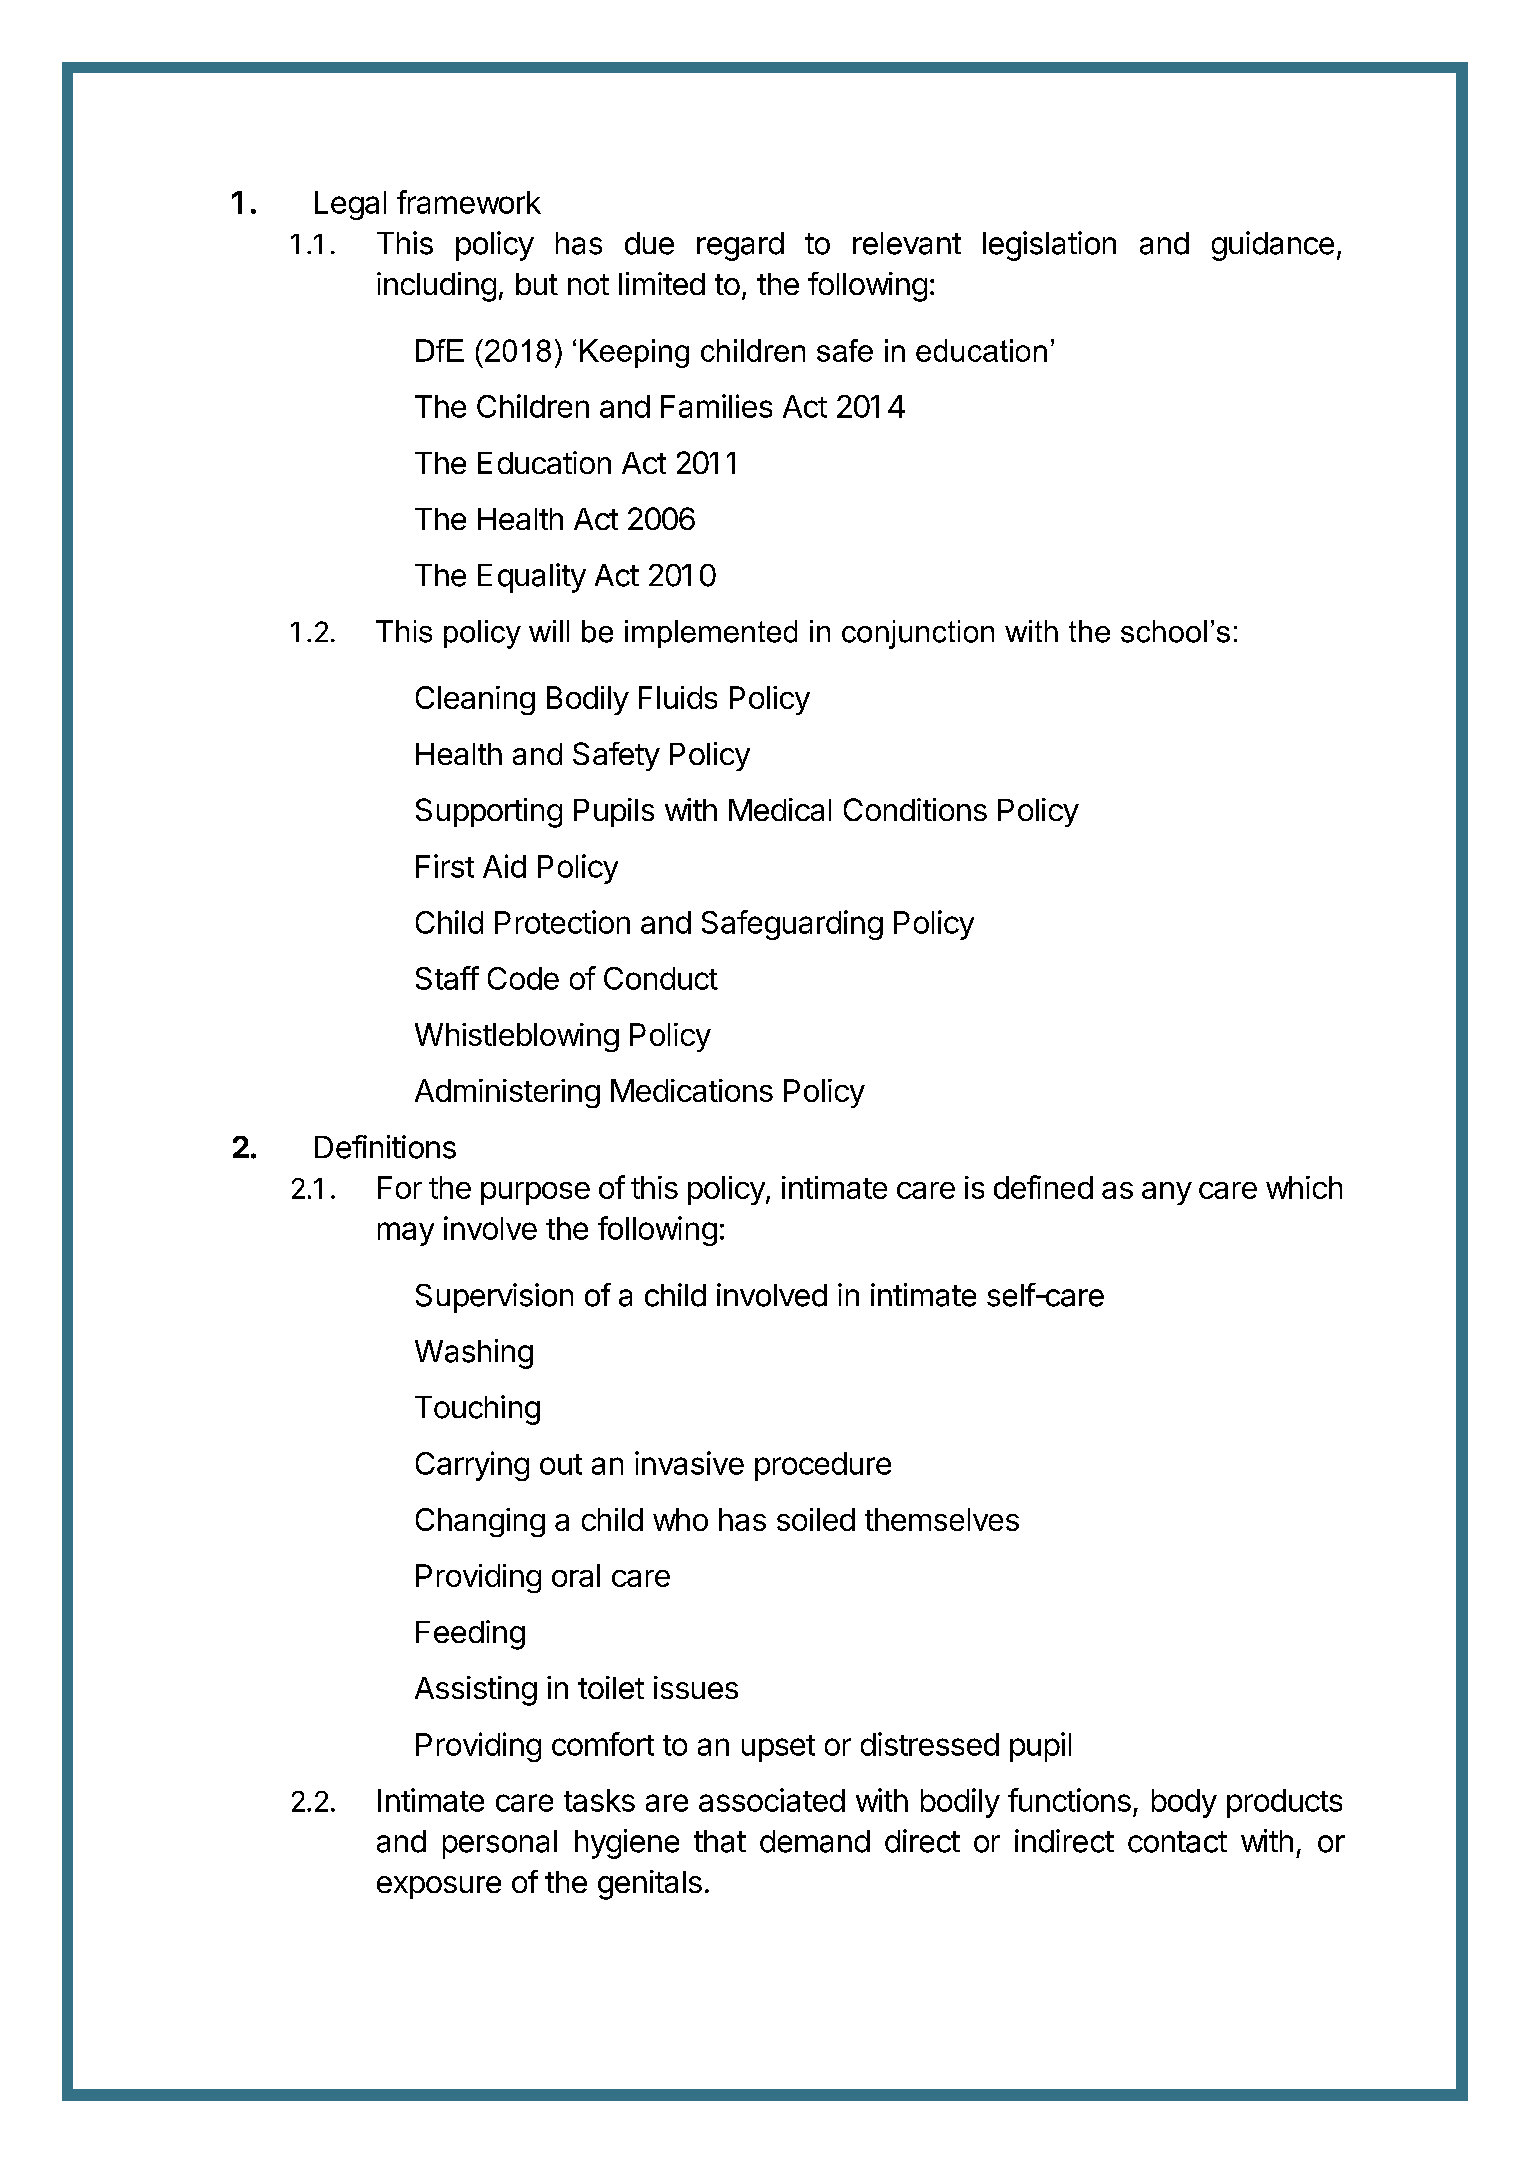 Image resolution: width=1529 pixels, height=2162 pixels. What do you see at coordinates (500, 1844) in the image?
I see `personal` at bounding box center [500, 1844].
